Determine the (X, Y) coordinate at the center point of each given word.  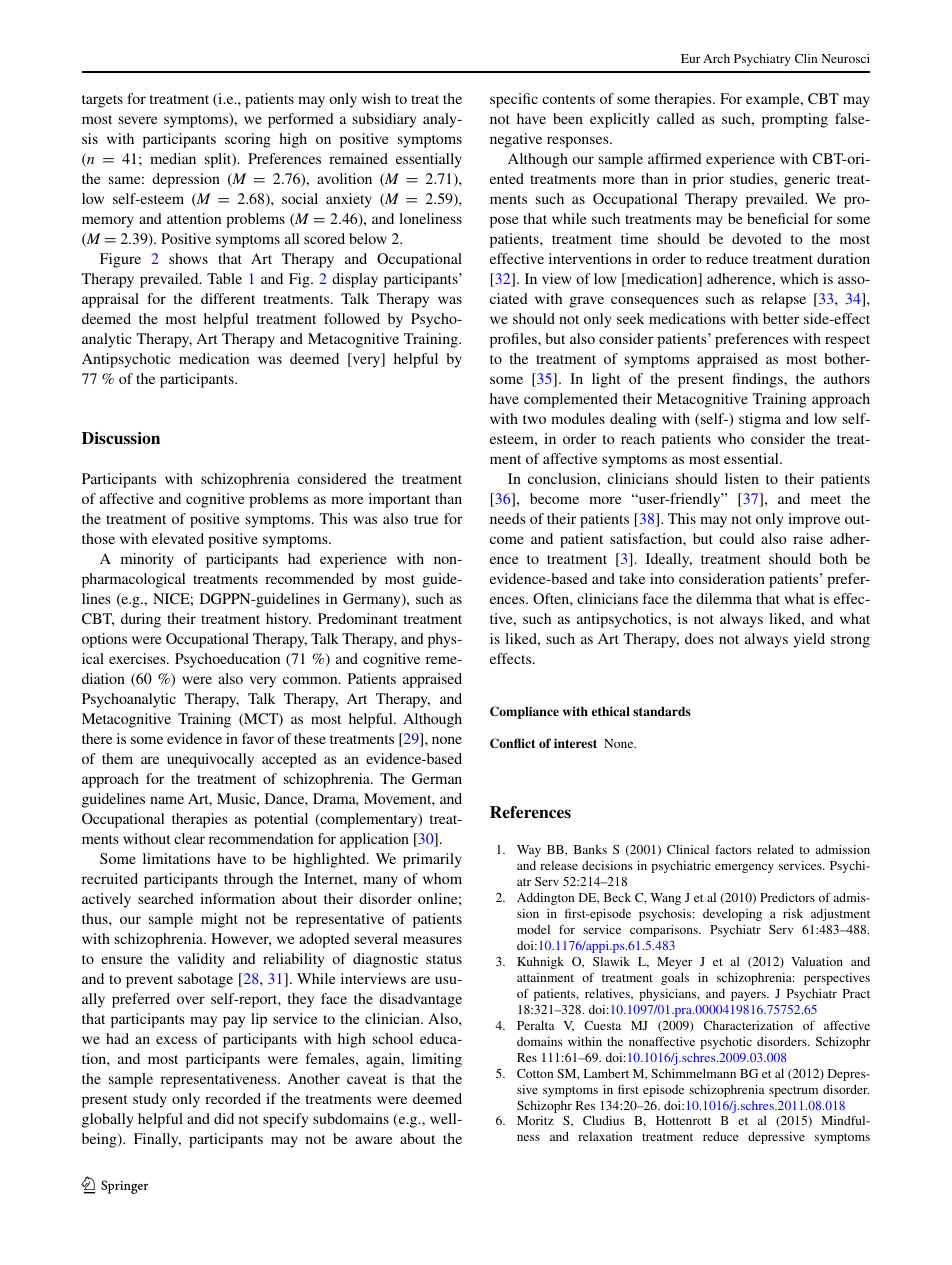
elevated (178, 538)
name (167, 800)
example (774, 100)
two (534, 419)
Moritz (535, 1120)
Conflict (512, 743)
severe (138, 120)
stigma (760, 420)
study (150, 1100)
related (775, 849)
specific (514, 100)
